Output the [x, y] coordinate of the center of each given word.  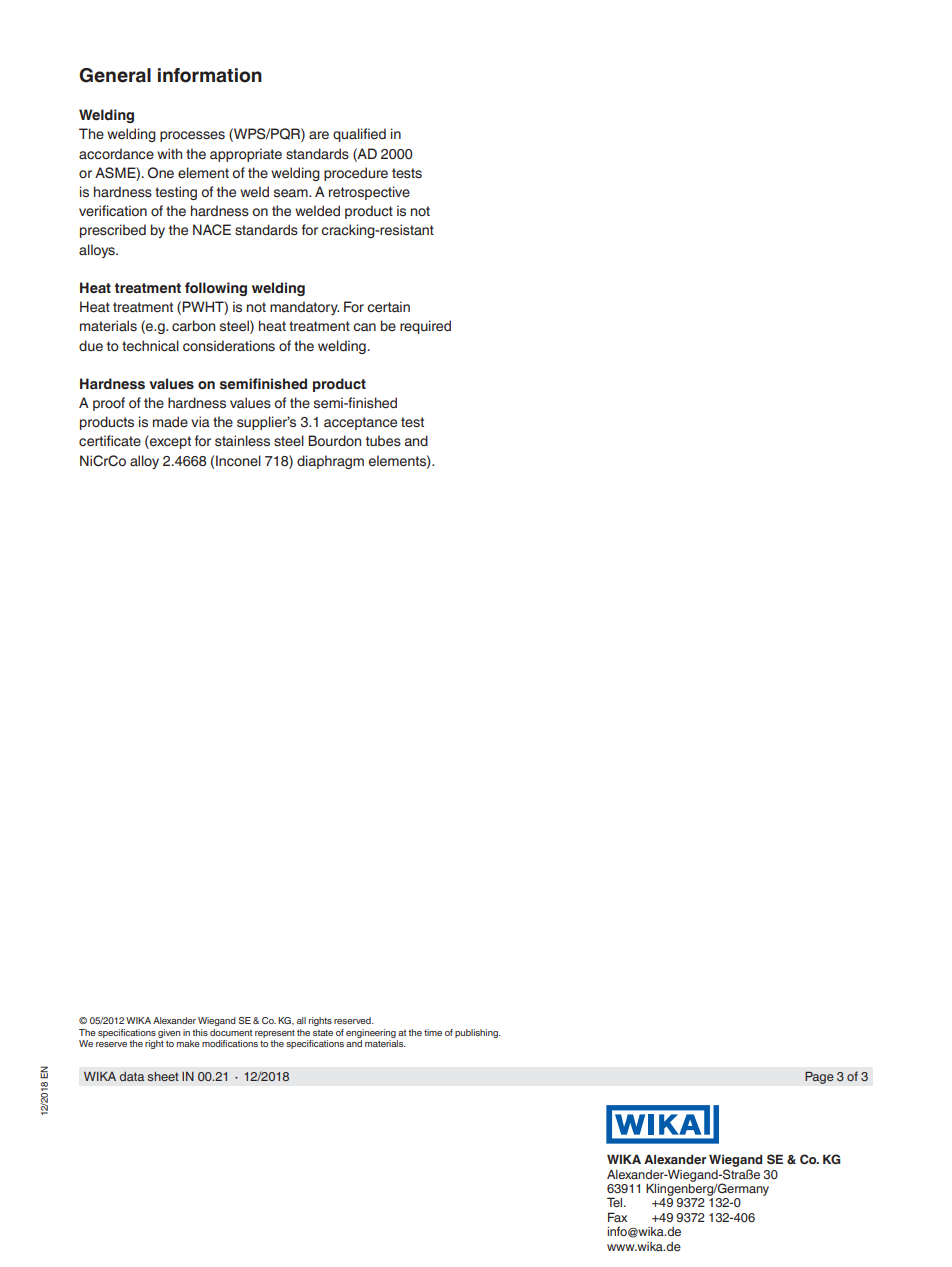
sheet [163, 1076]
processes [192, 136]
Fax [617, 1217]
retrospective [369, 193]
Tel [616, 1202]
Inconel [238, 461]
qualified [359, 135]
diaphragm [330, 462]
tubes [383, 441]
